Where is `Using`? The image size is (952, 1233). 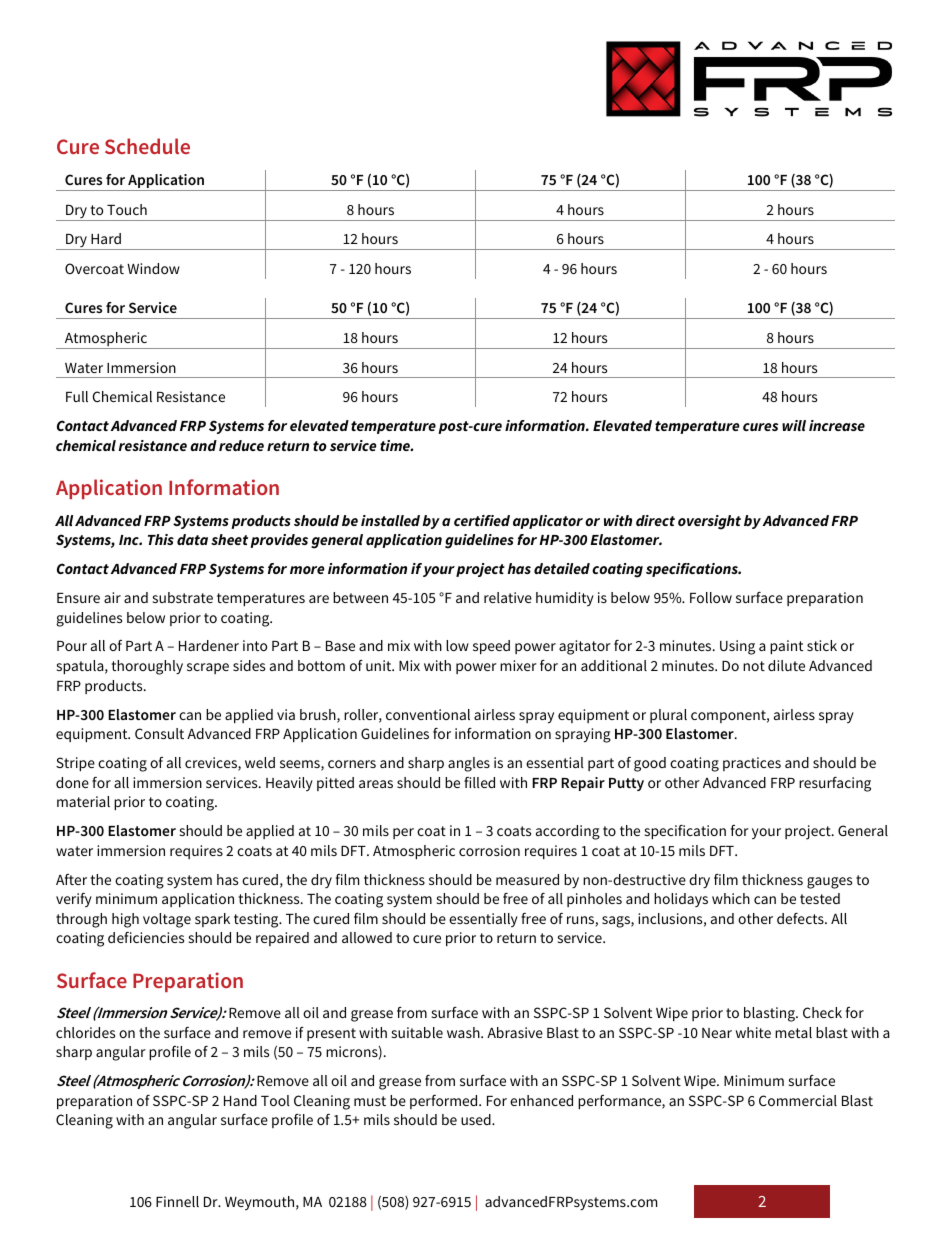
Using is located at coordinates (737, 647).
